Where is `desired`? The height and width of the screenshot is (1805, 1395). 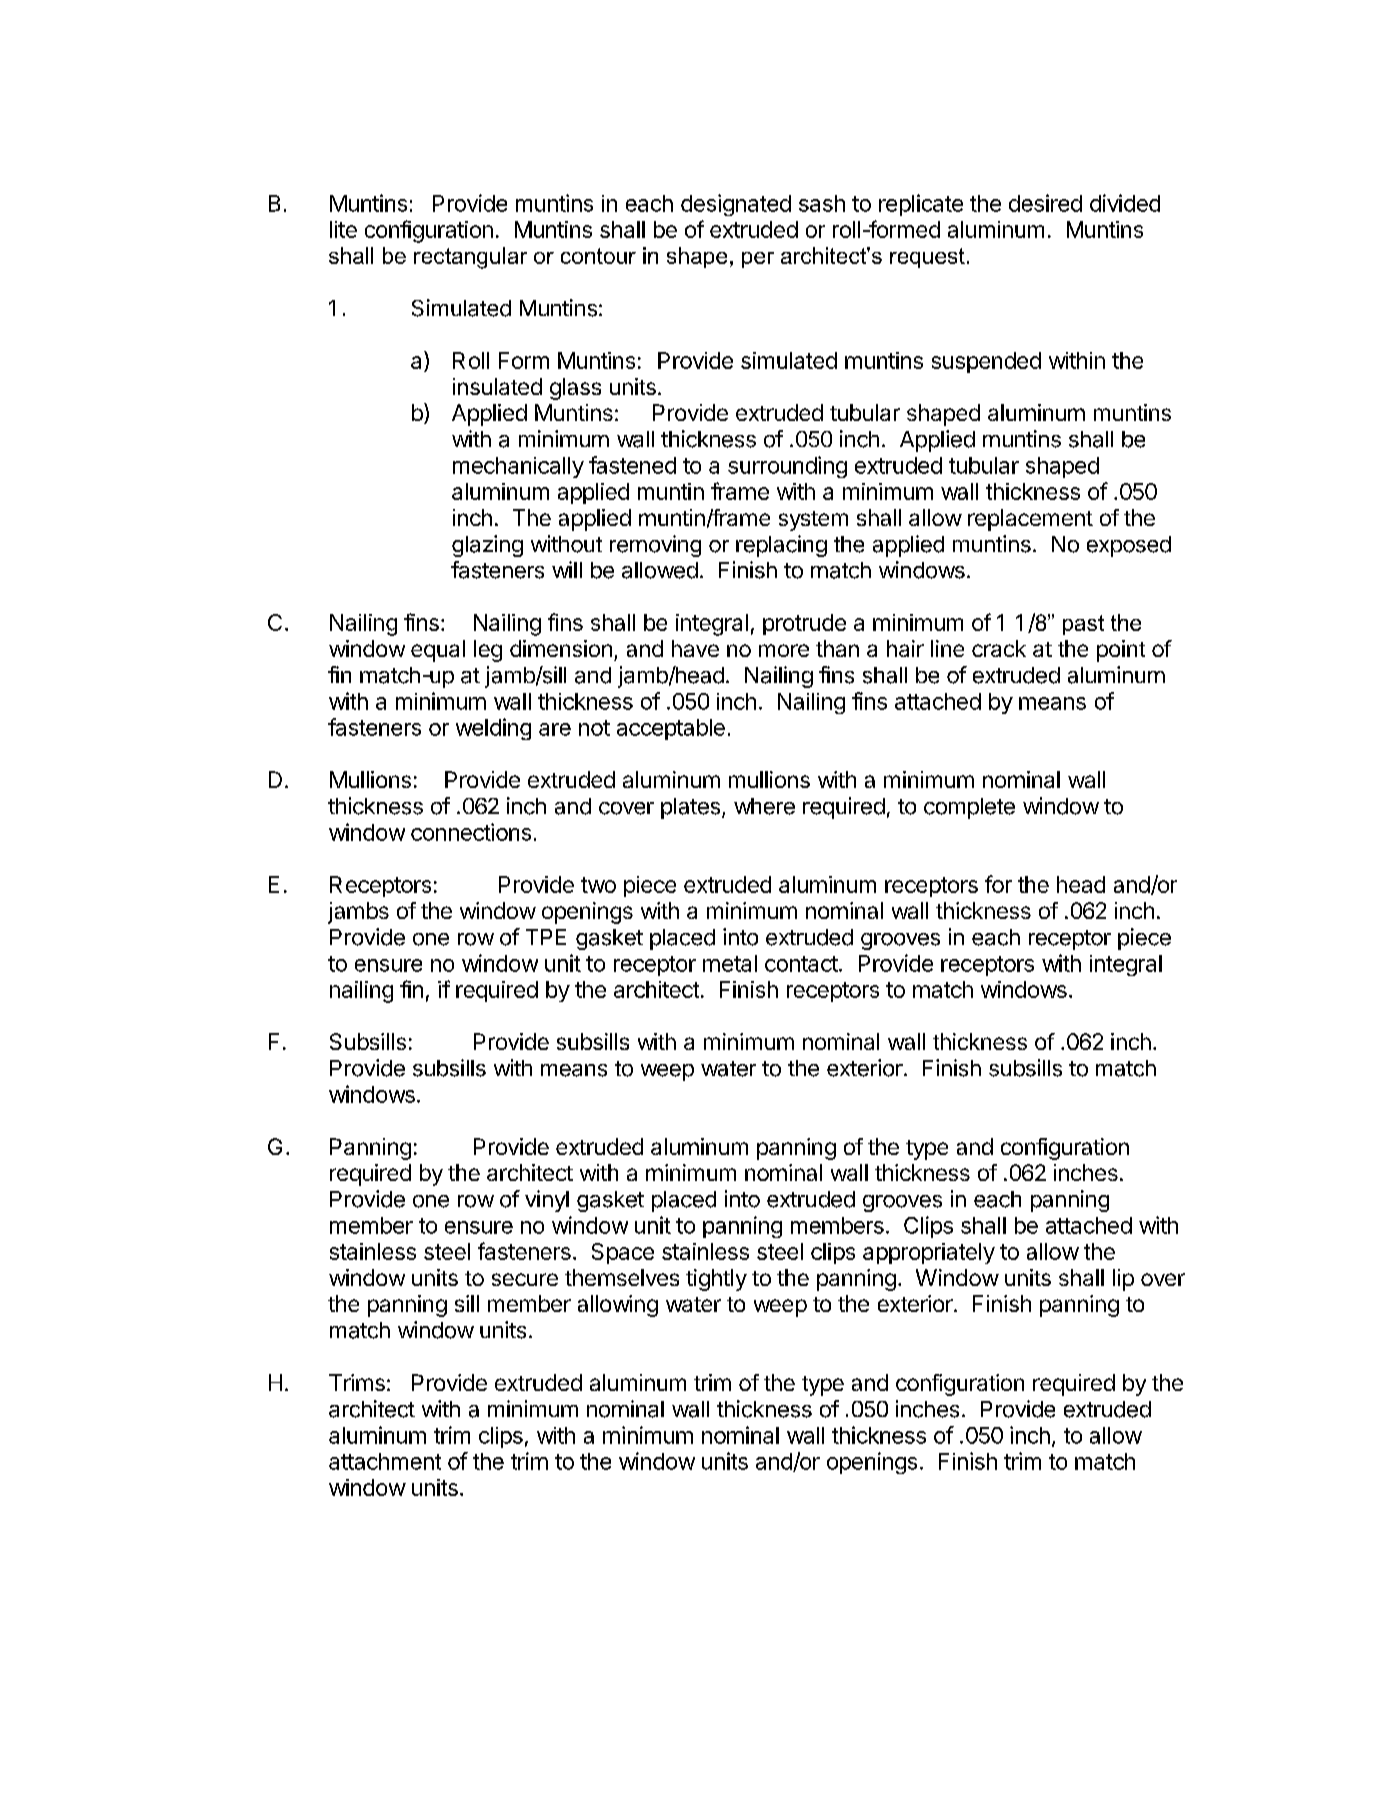 desired is located at coordinates (1045, 203).
